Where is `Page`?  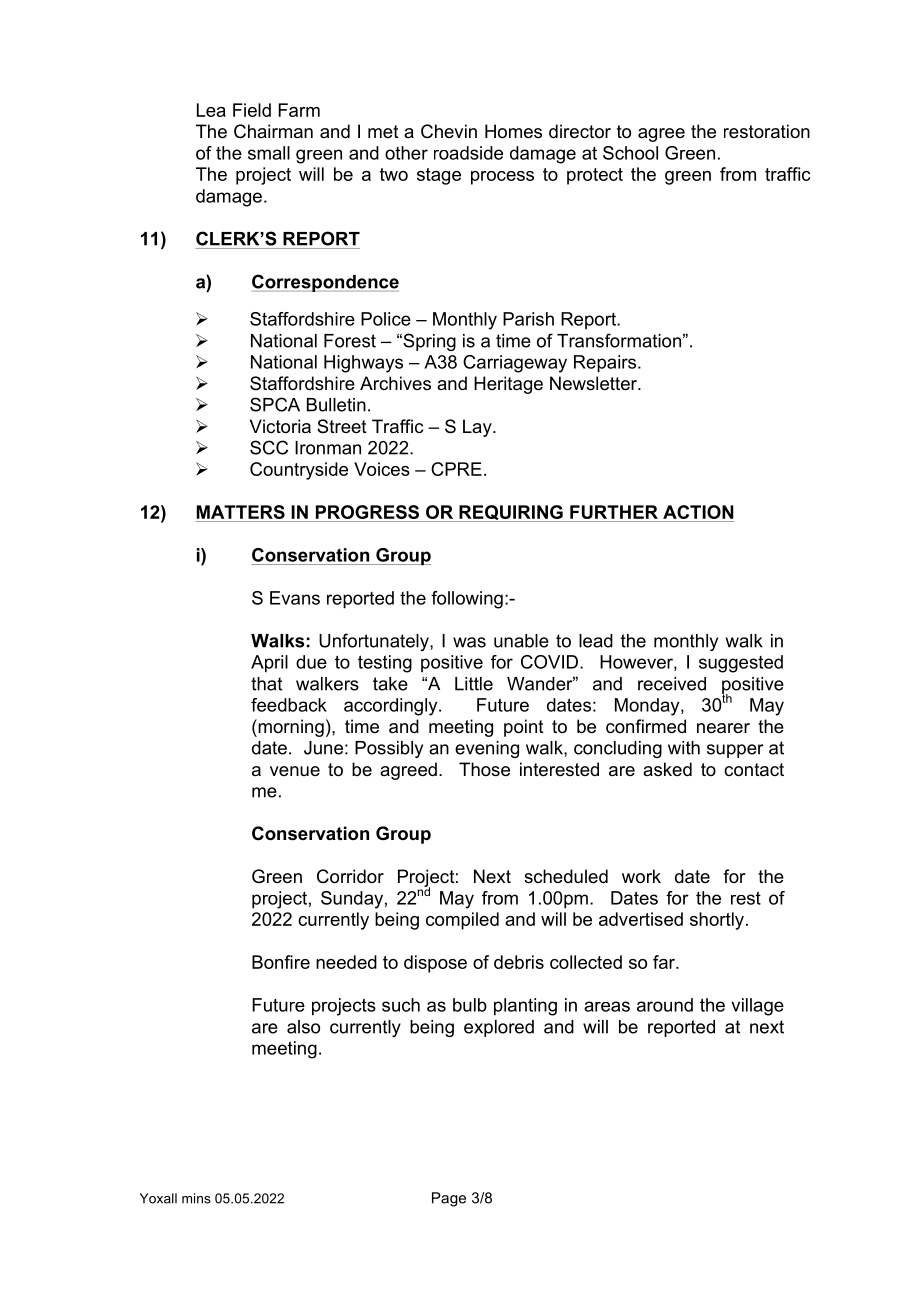 Page is located at coordinates (449, 1199).
